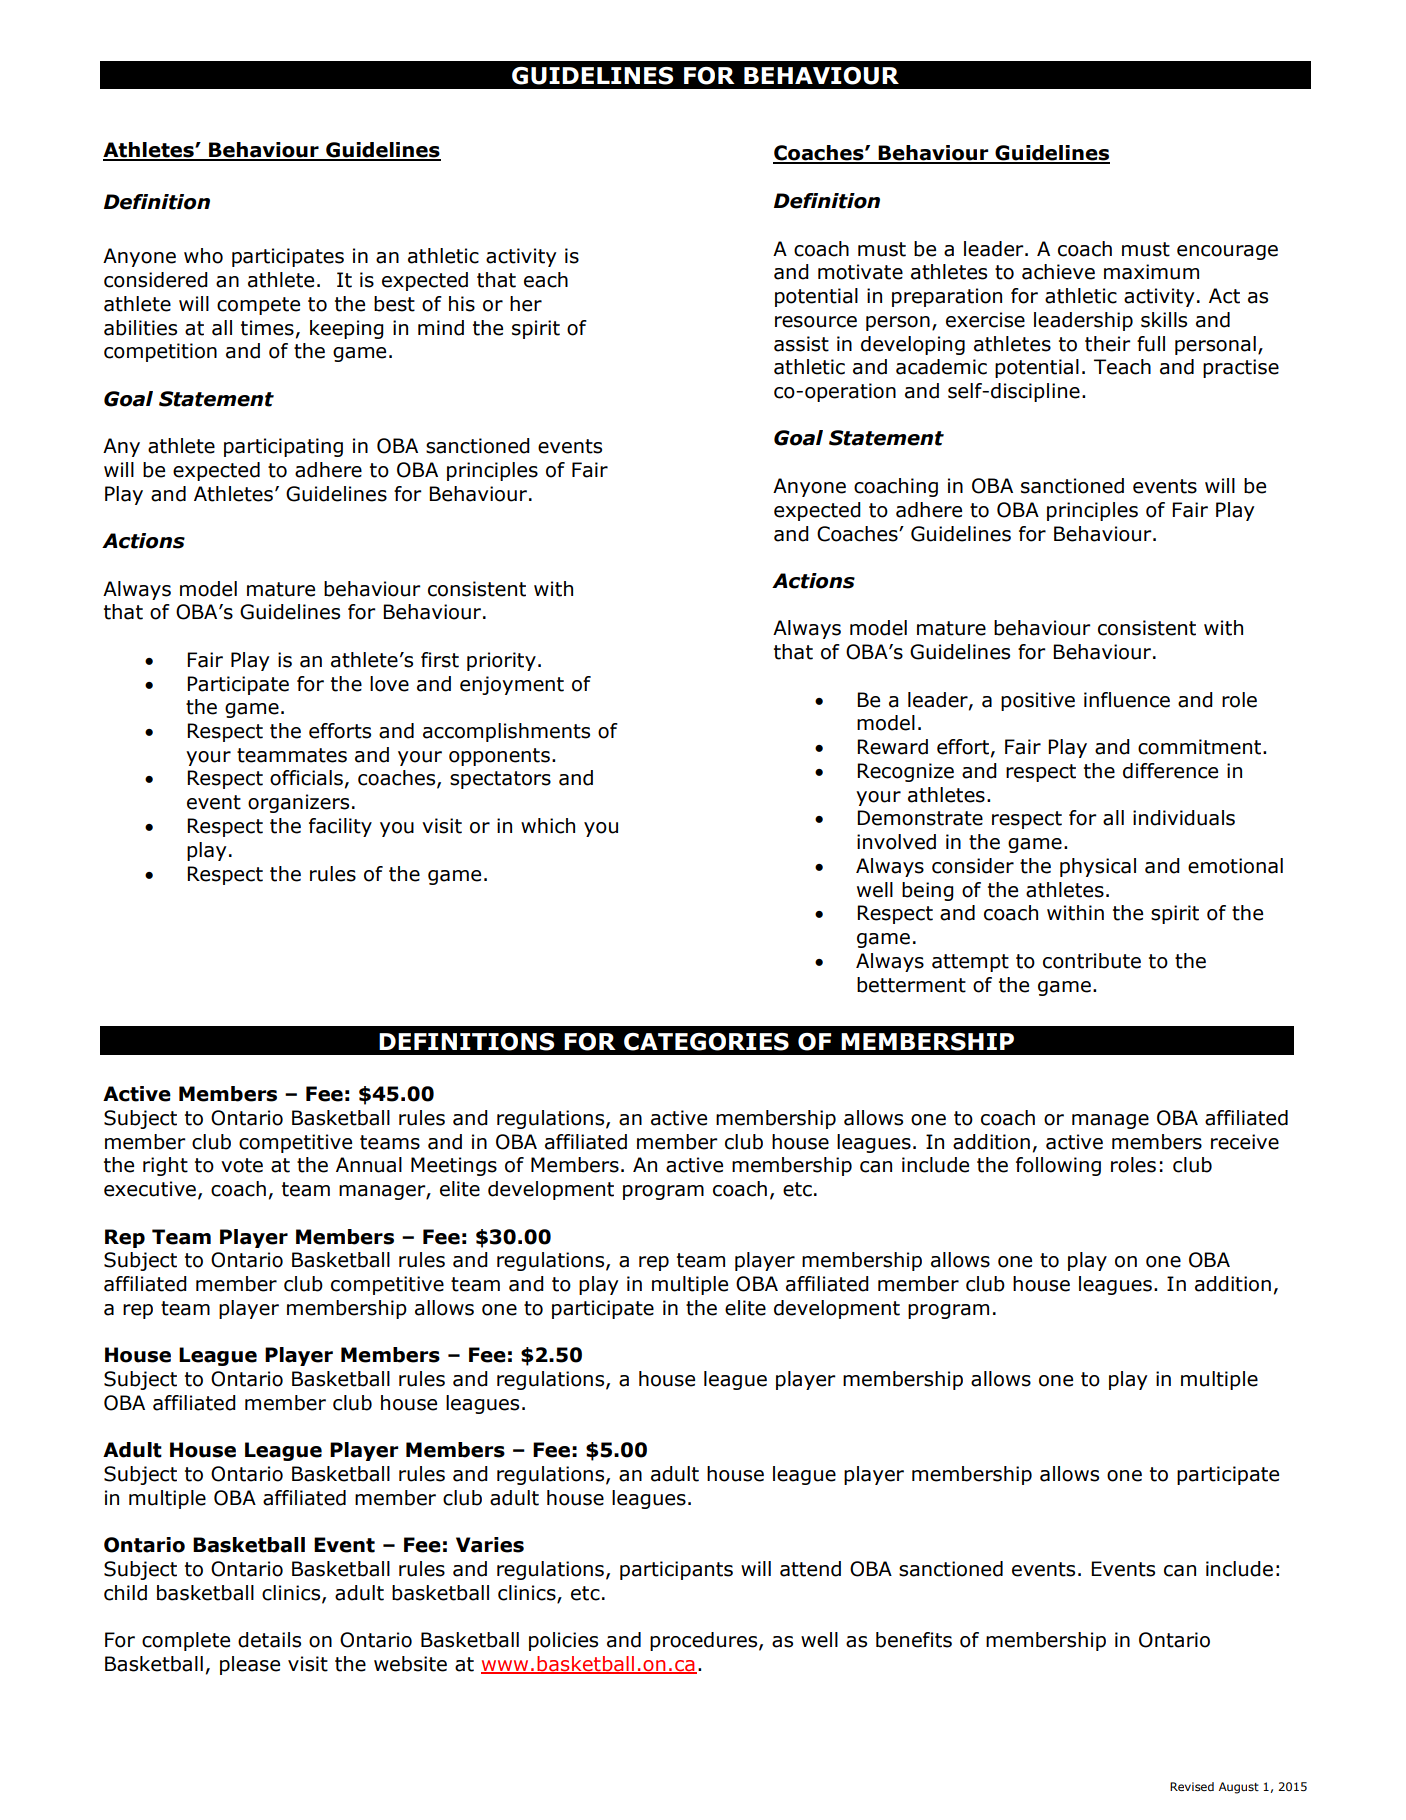 The image size is (1406, 1820). What do you see at coordinates (548, 826) in the screenshot?
I see `which` at bounding box center [548, 826].
